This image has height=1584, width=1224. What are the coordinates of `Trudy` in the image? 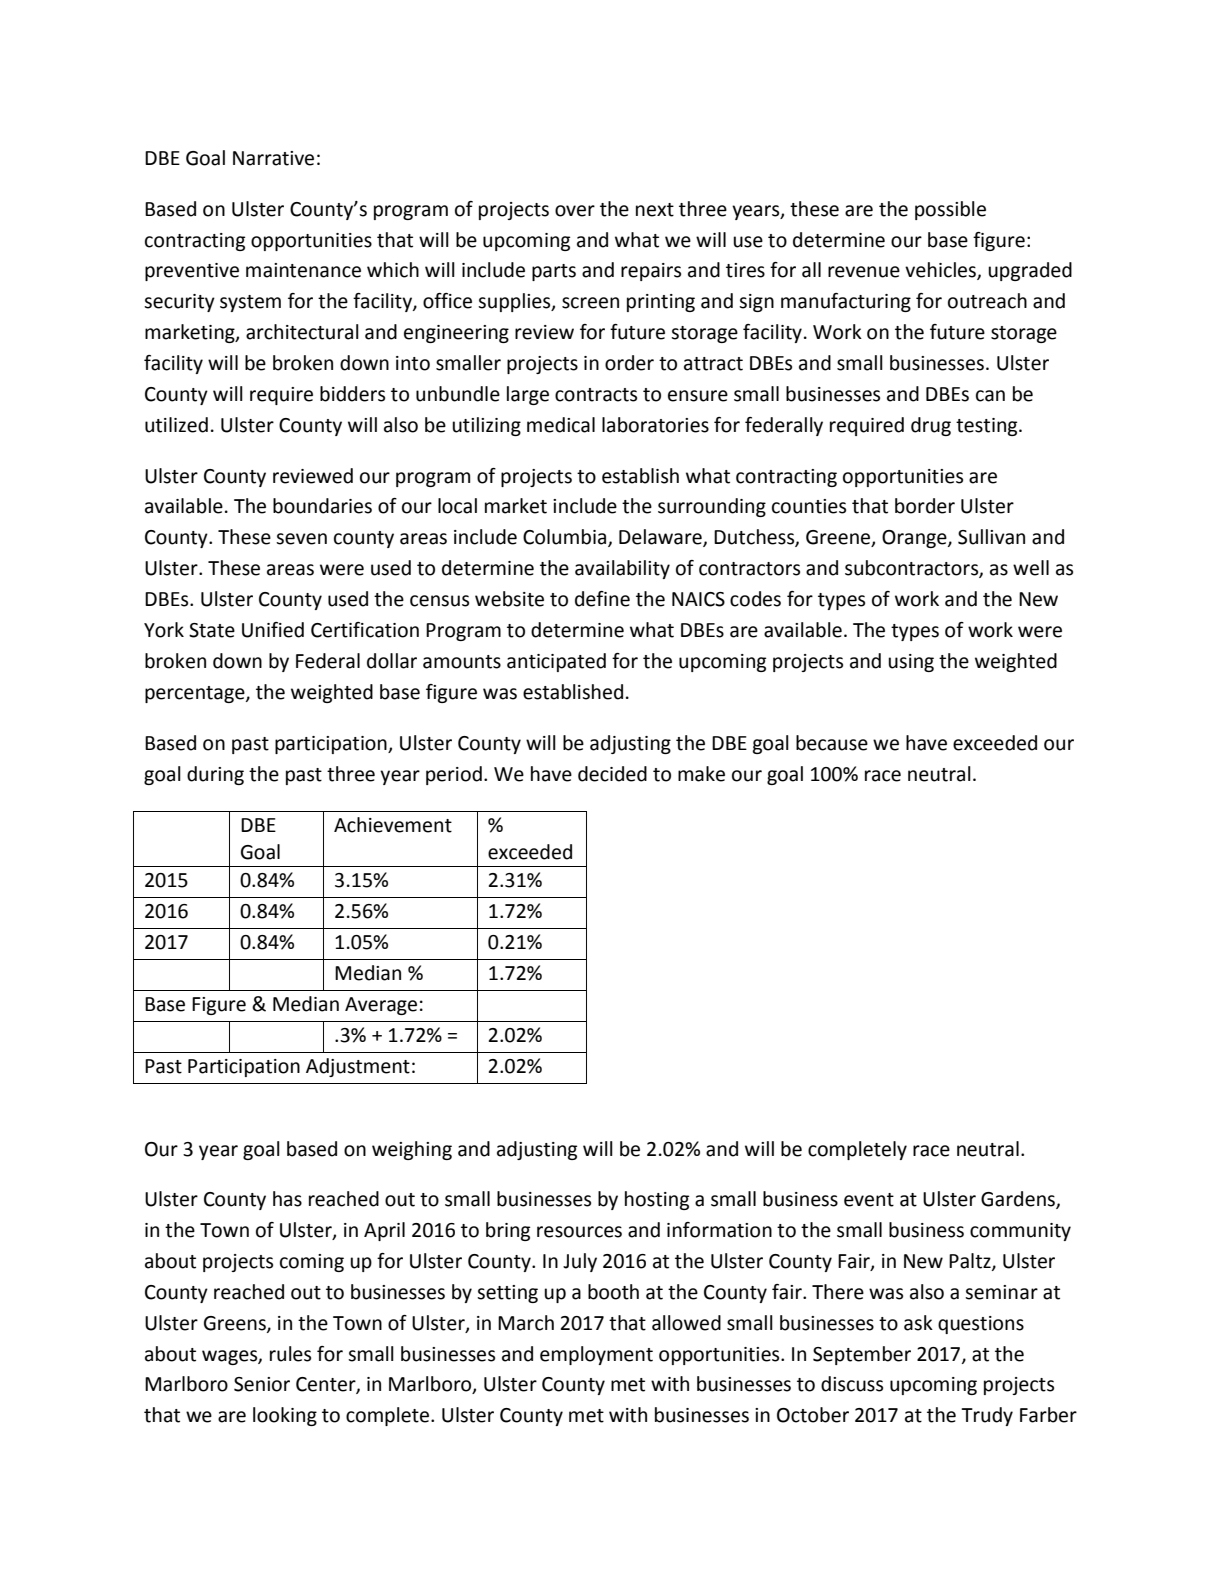 It's located at (987, 1416).
